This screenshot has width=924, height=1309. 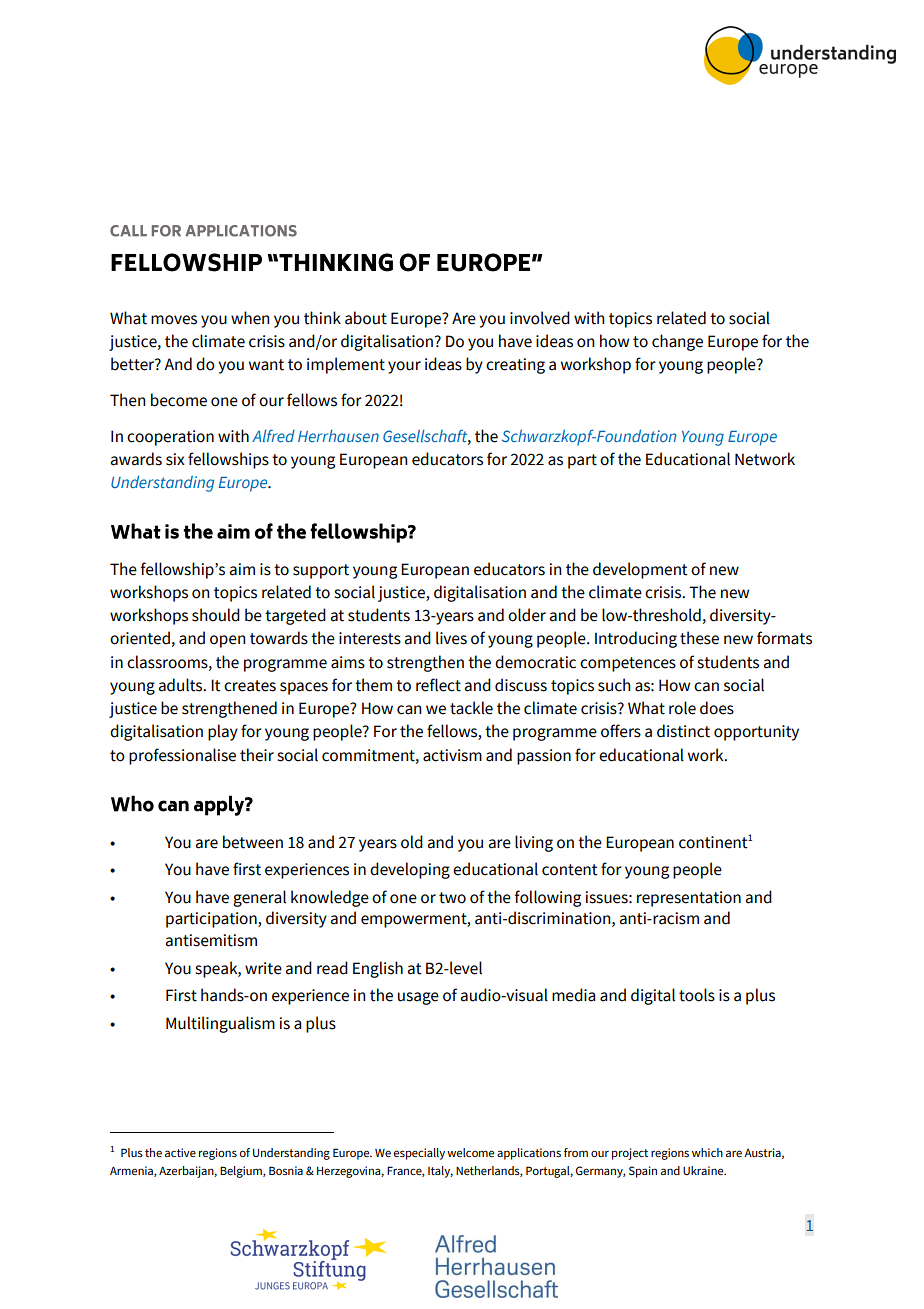 I want to click on your, so click(x=404, y=367).
